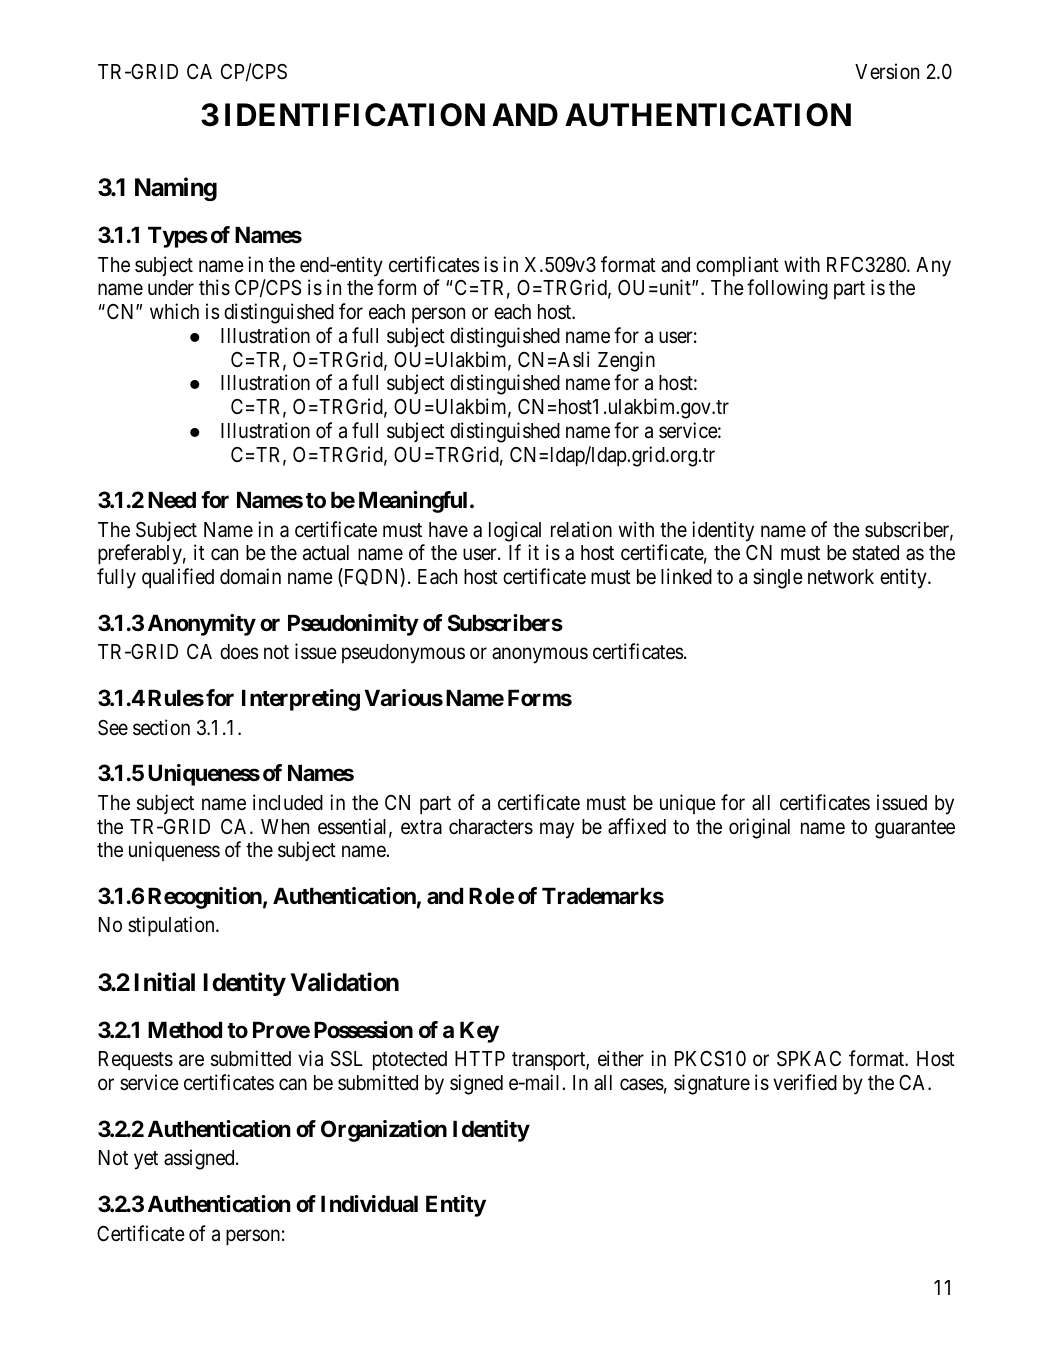  What do you see at coordinates (146, 1161) in the screenshot?
I see `yet` at bounding box center [146, 1161].
